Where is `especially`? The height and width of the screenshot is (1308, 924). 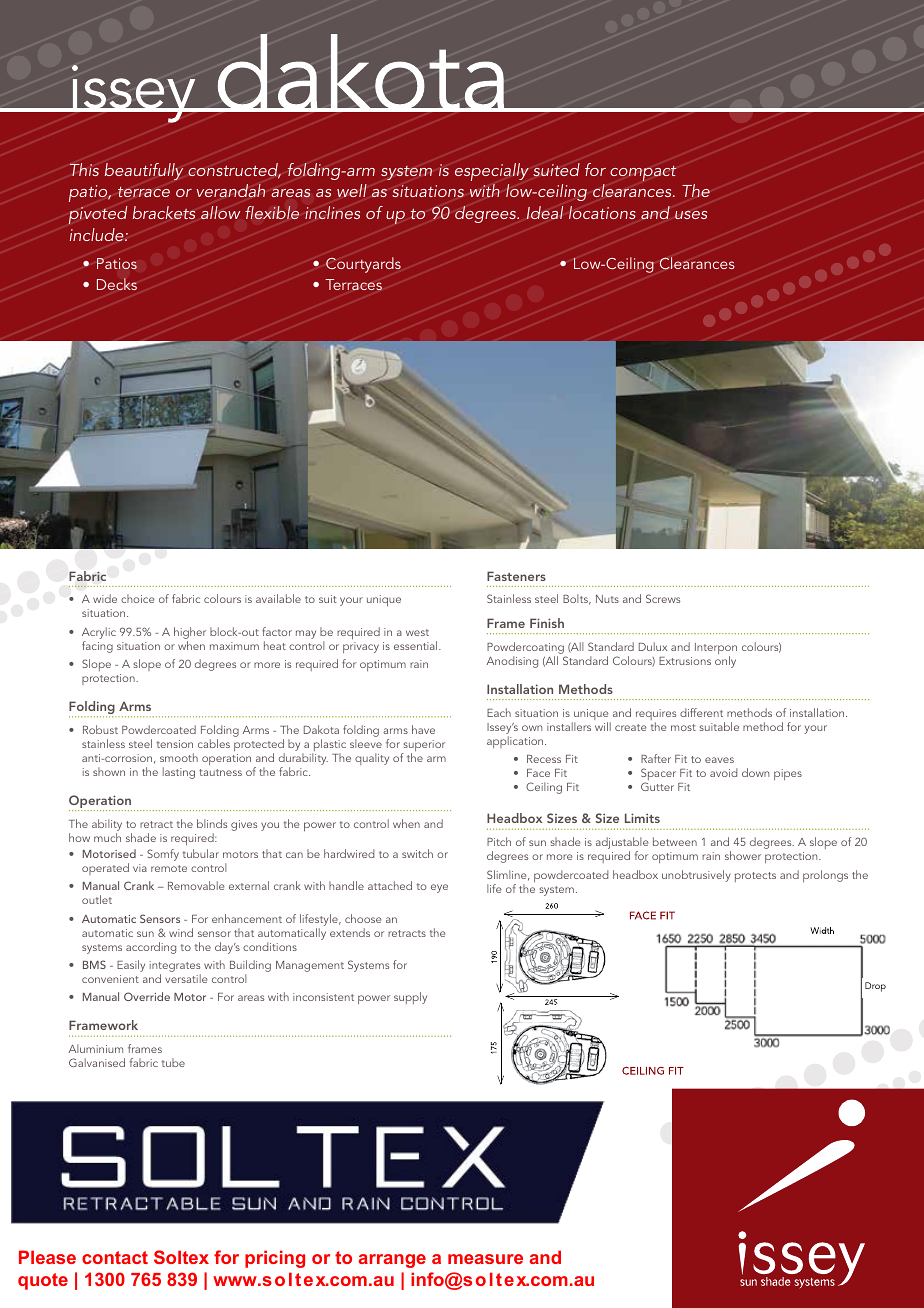 especially is located at coordinates (492, 172).
